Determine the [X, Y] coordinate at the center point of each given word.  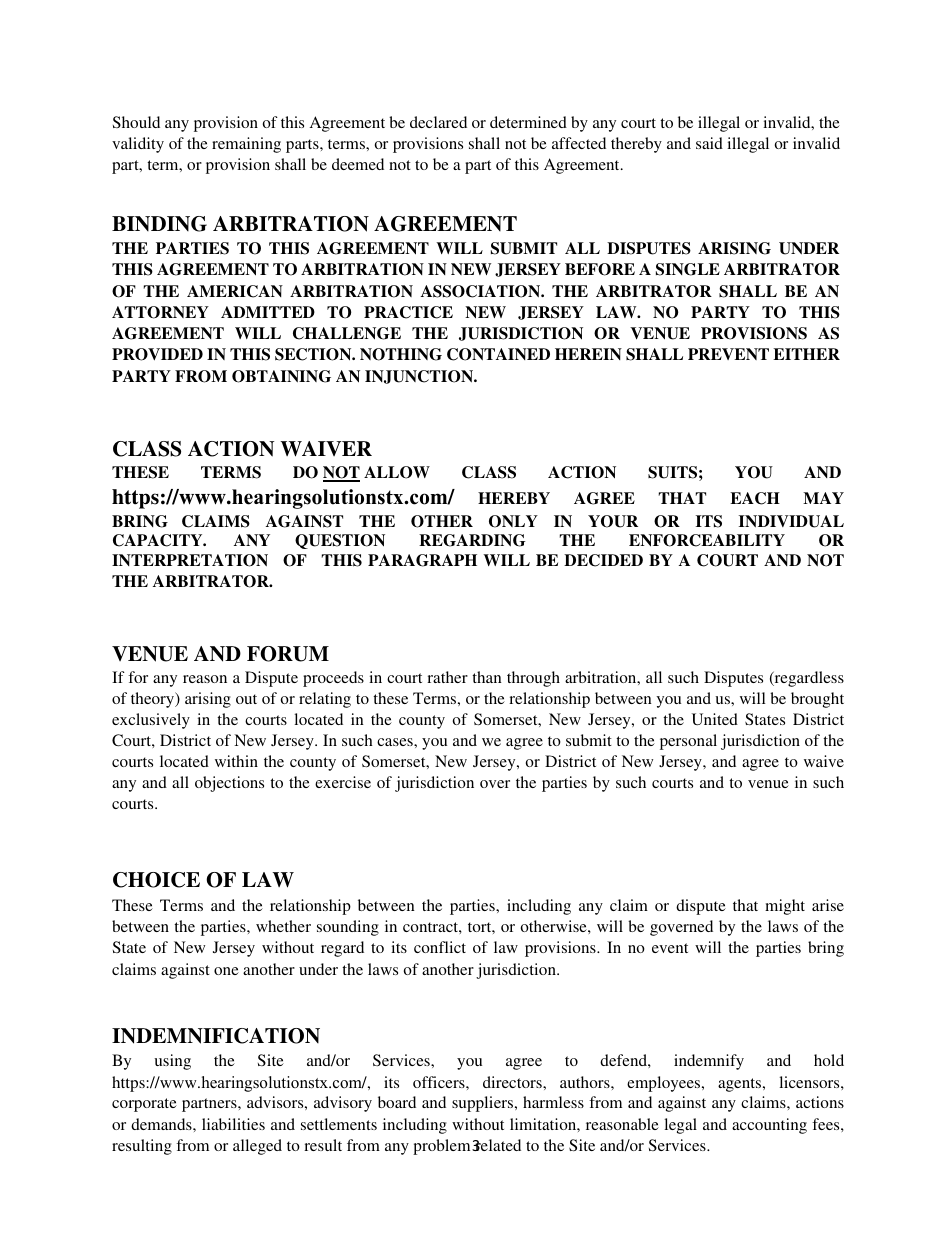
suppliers [484, 1104]
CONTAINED [498, 354]
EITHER [806, 354]
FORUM [288, 654]
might [785, 907]
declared [438, 122]
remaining [246, 145]
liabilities [233, 1124]
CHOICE [156, 880]
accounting [769, 1126]
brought [817, 700]
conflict [440, 947]
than [487, 677]
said [709, 143]
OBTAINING [281, 376]
